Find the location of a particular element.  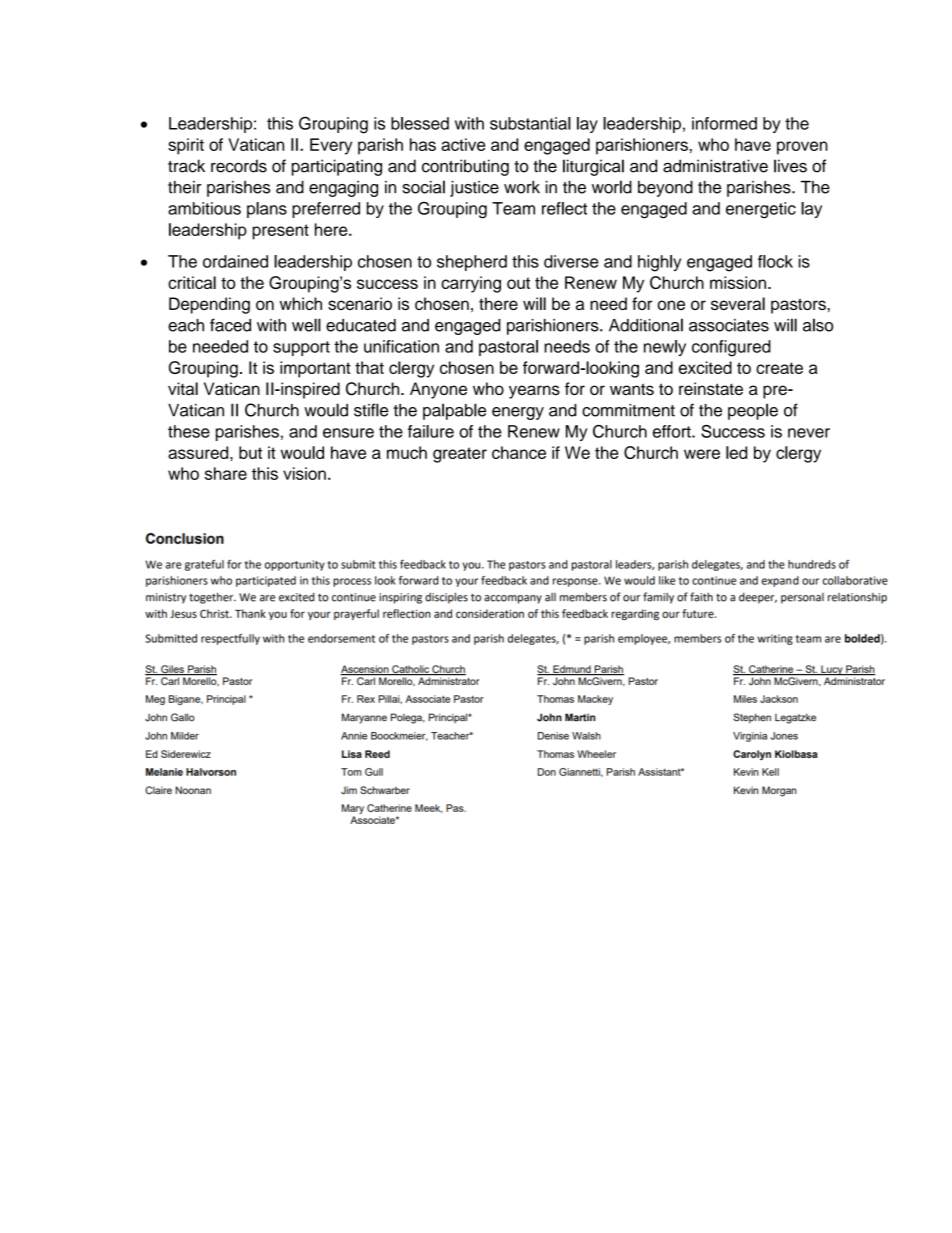

chance is located at coordinates (519, 452).
